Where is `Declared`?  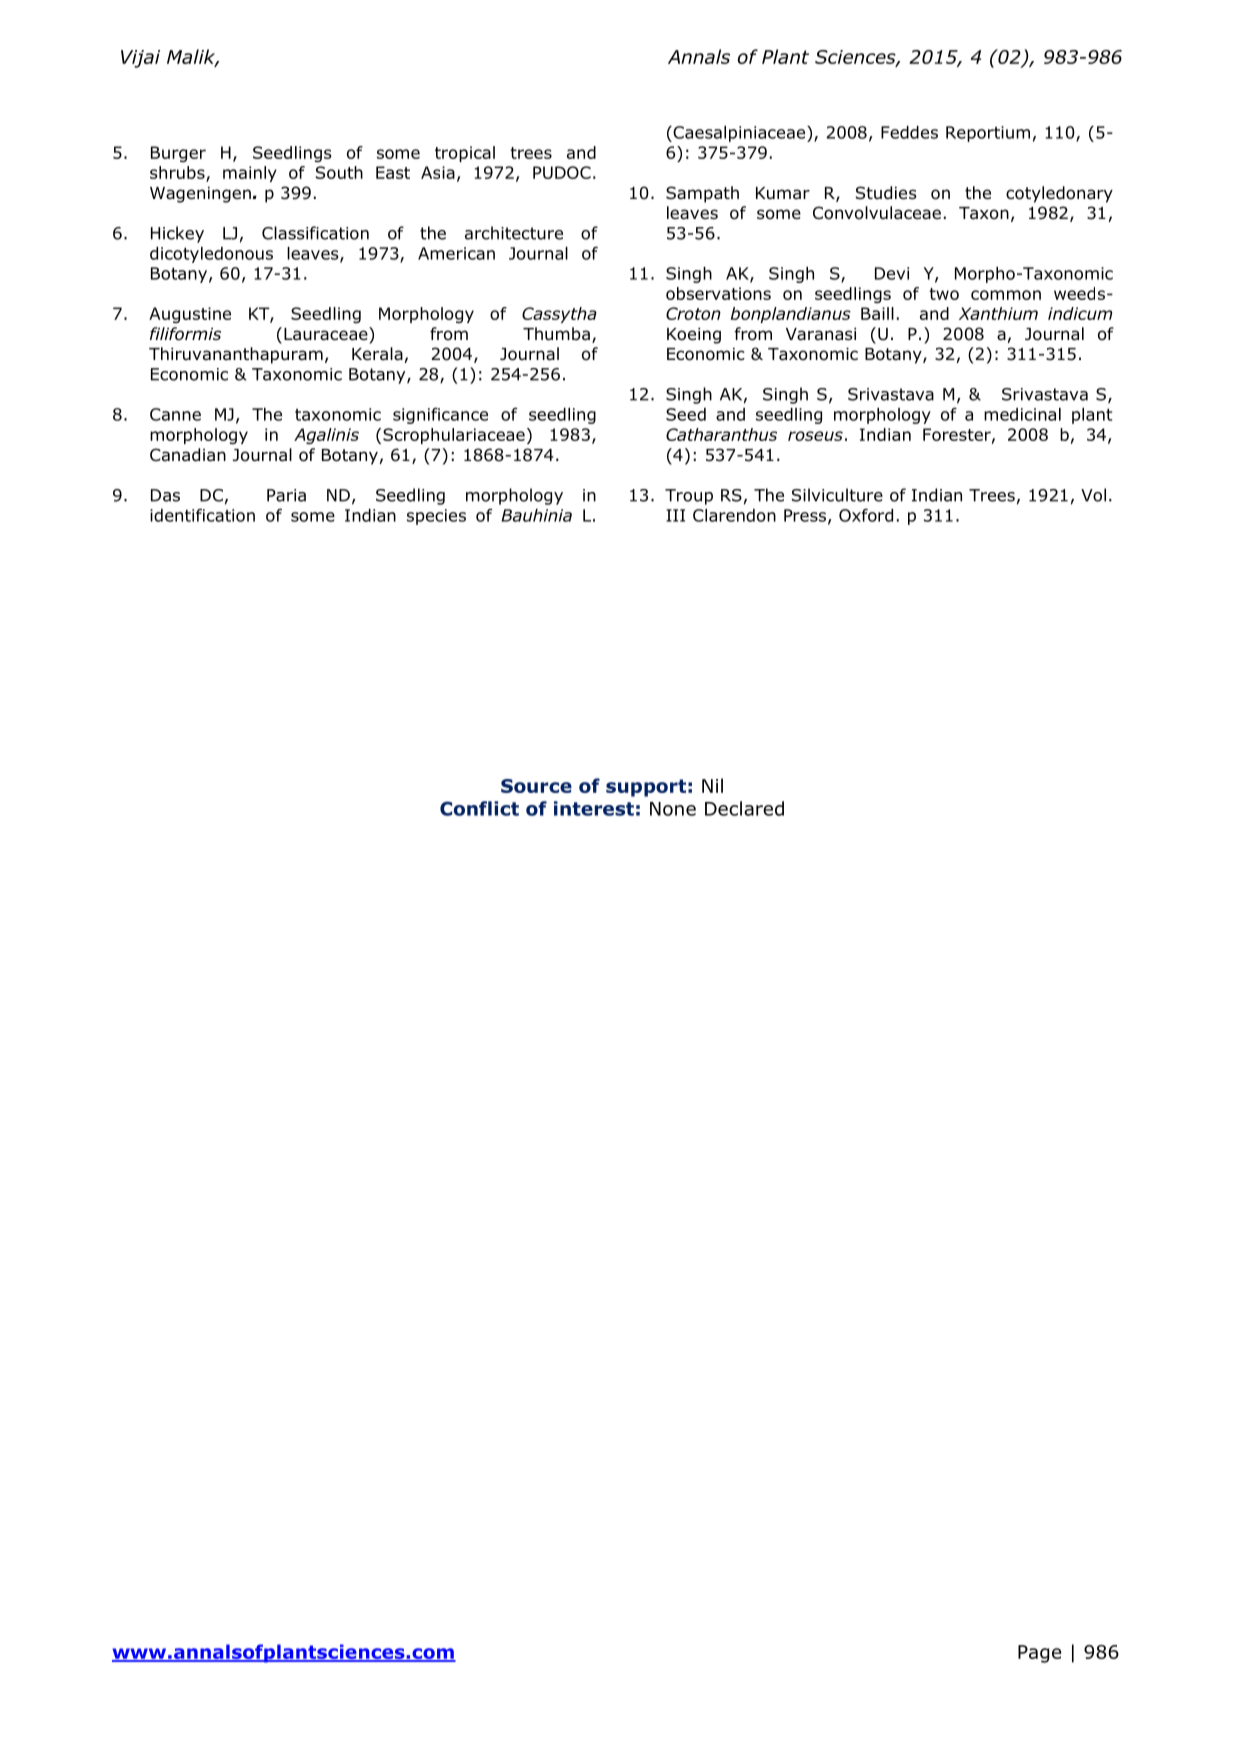 Declared is located at coordinates (744, 808).
